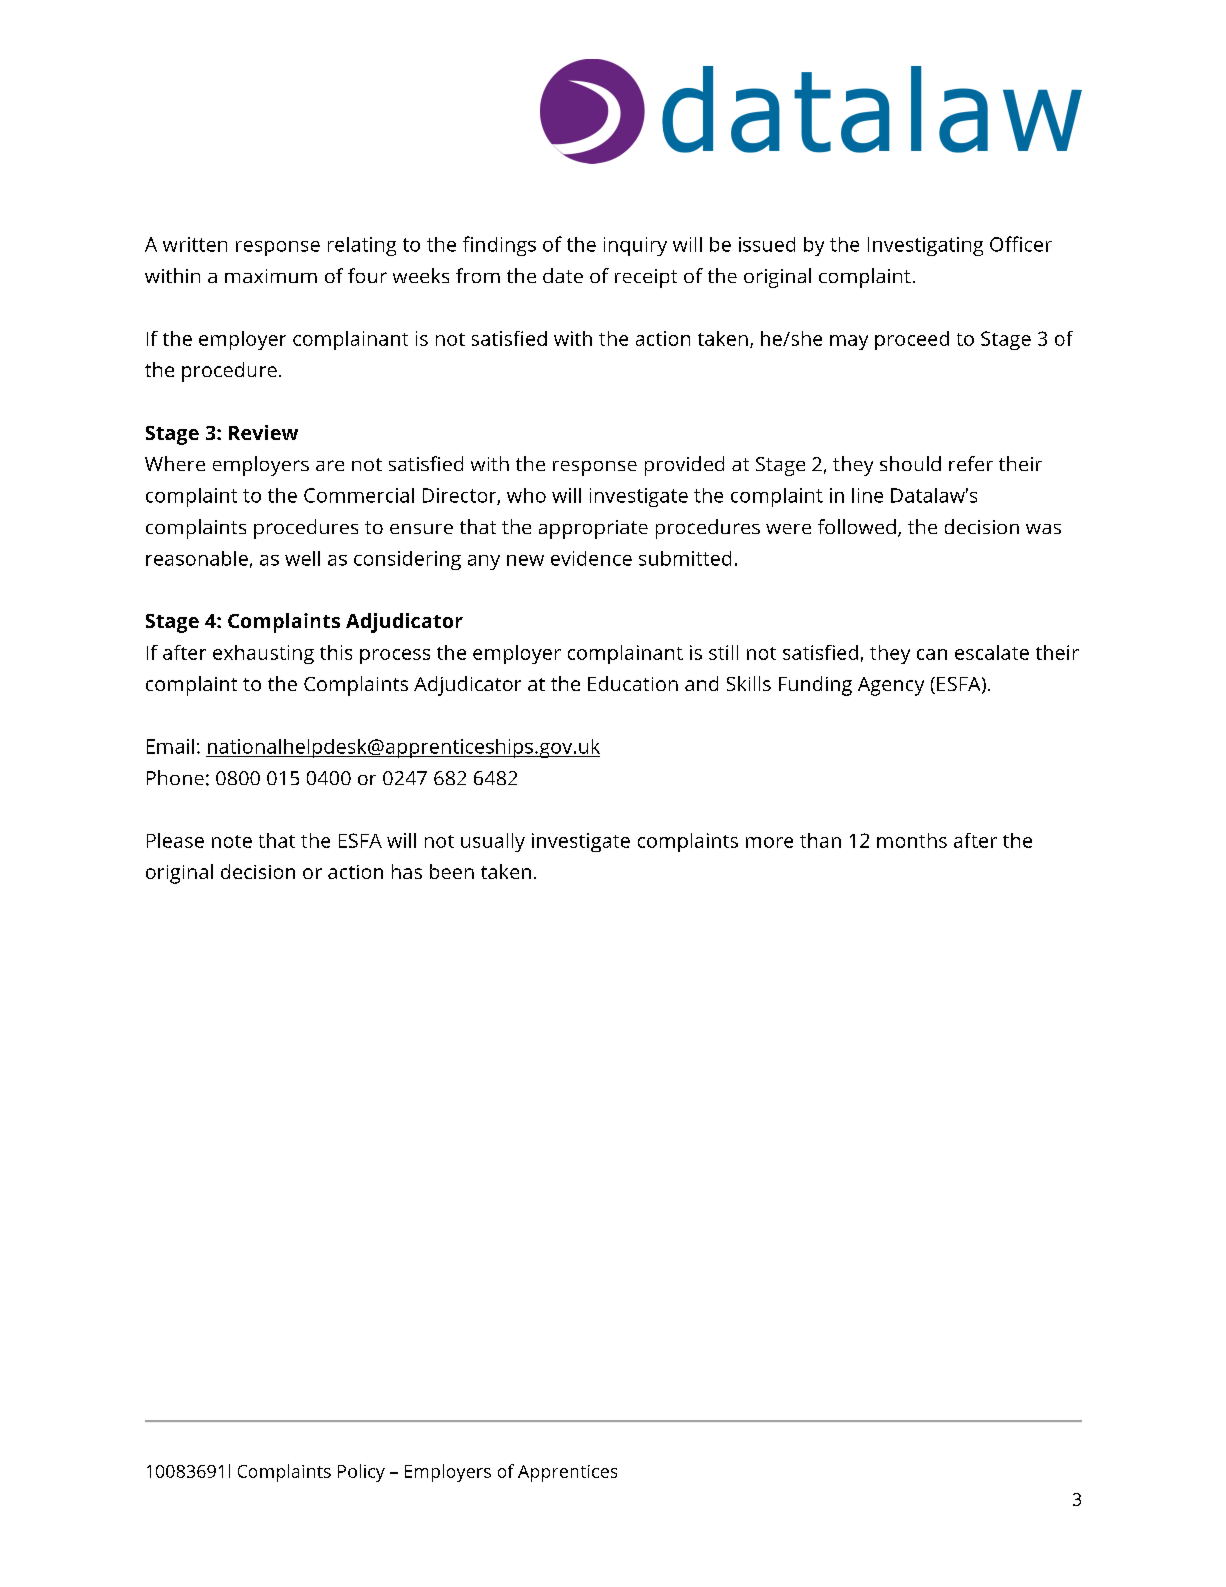 The height and width of the document is (1587, 1226). Describe the element at coordinates (646, 278) in the document. I see `receipt` at that location.
